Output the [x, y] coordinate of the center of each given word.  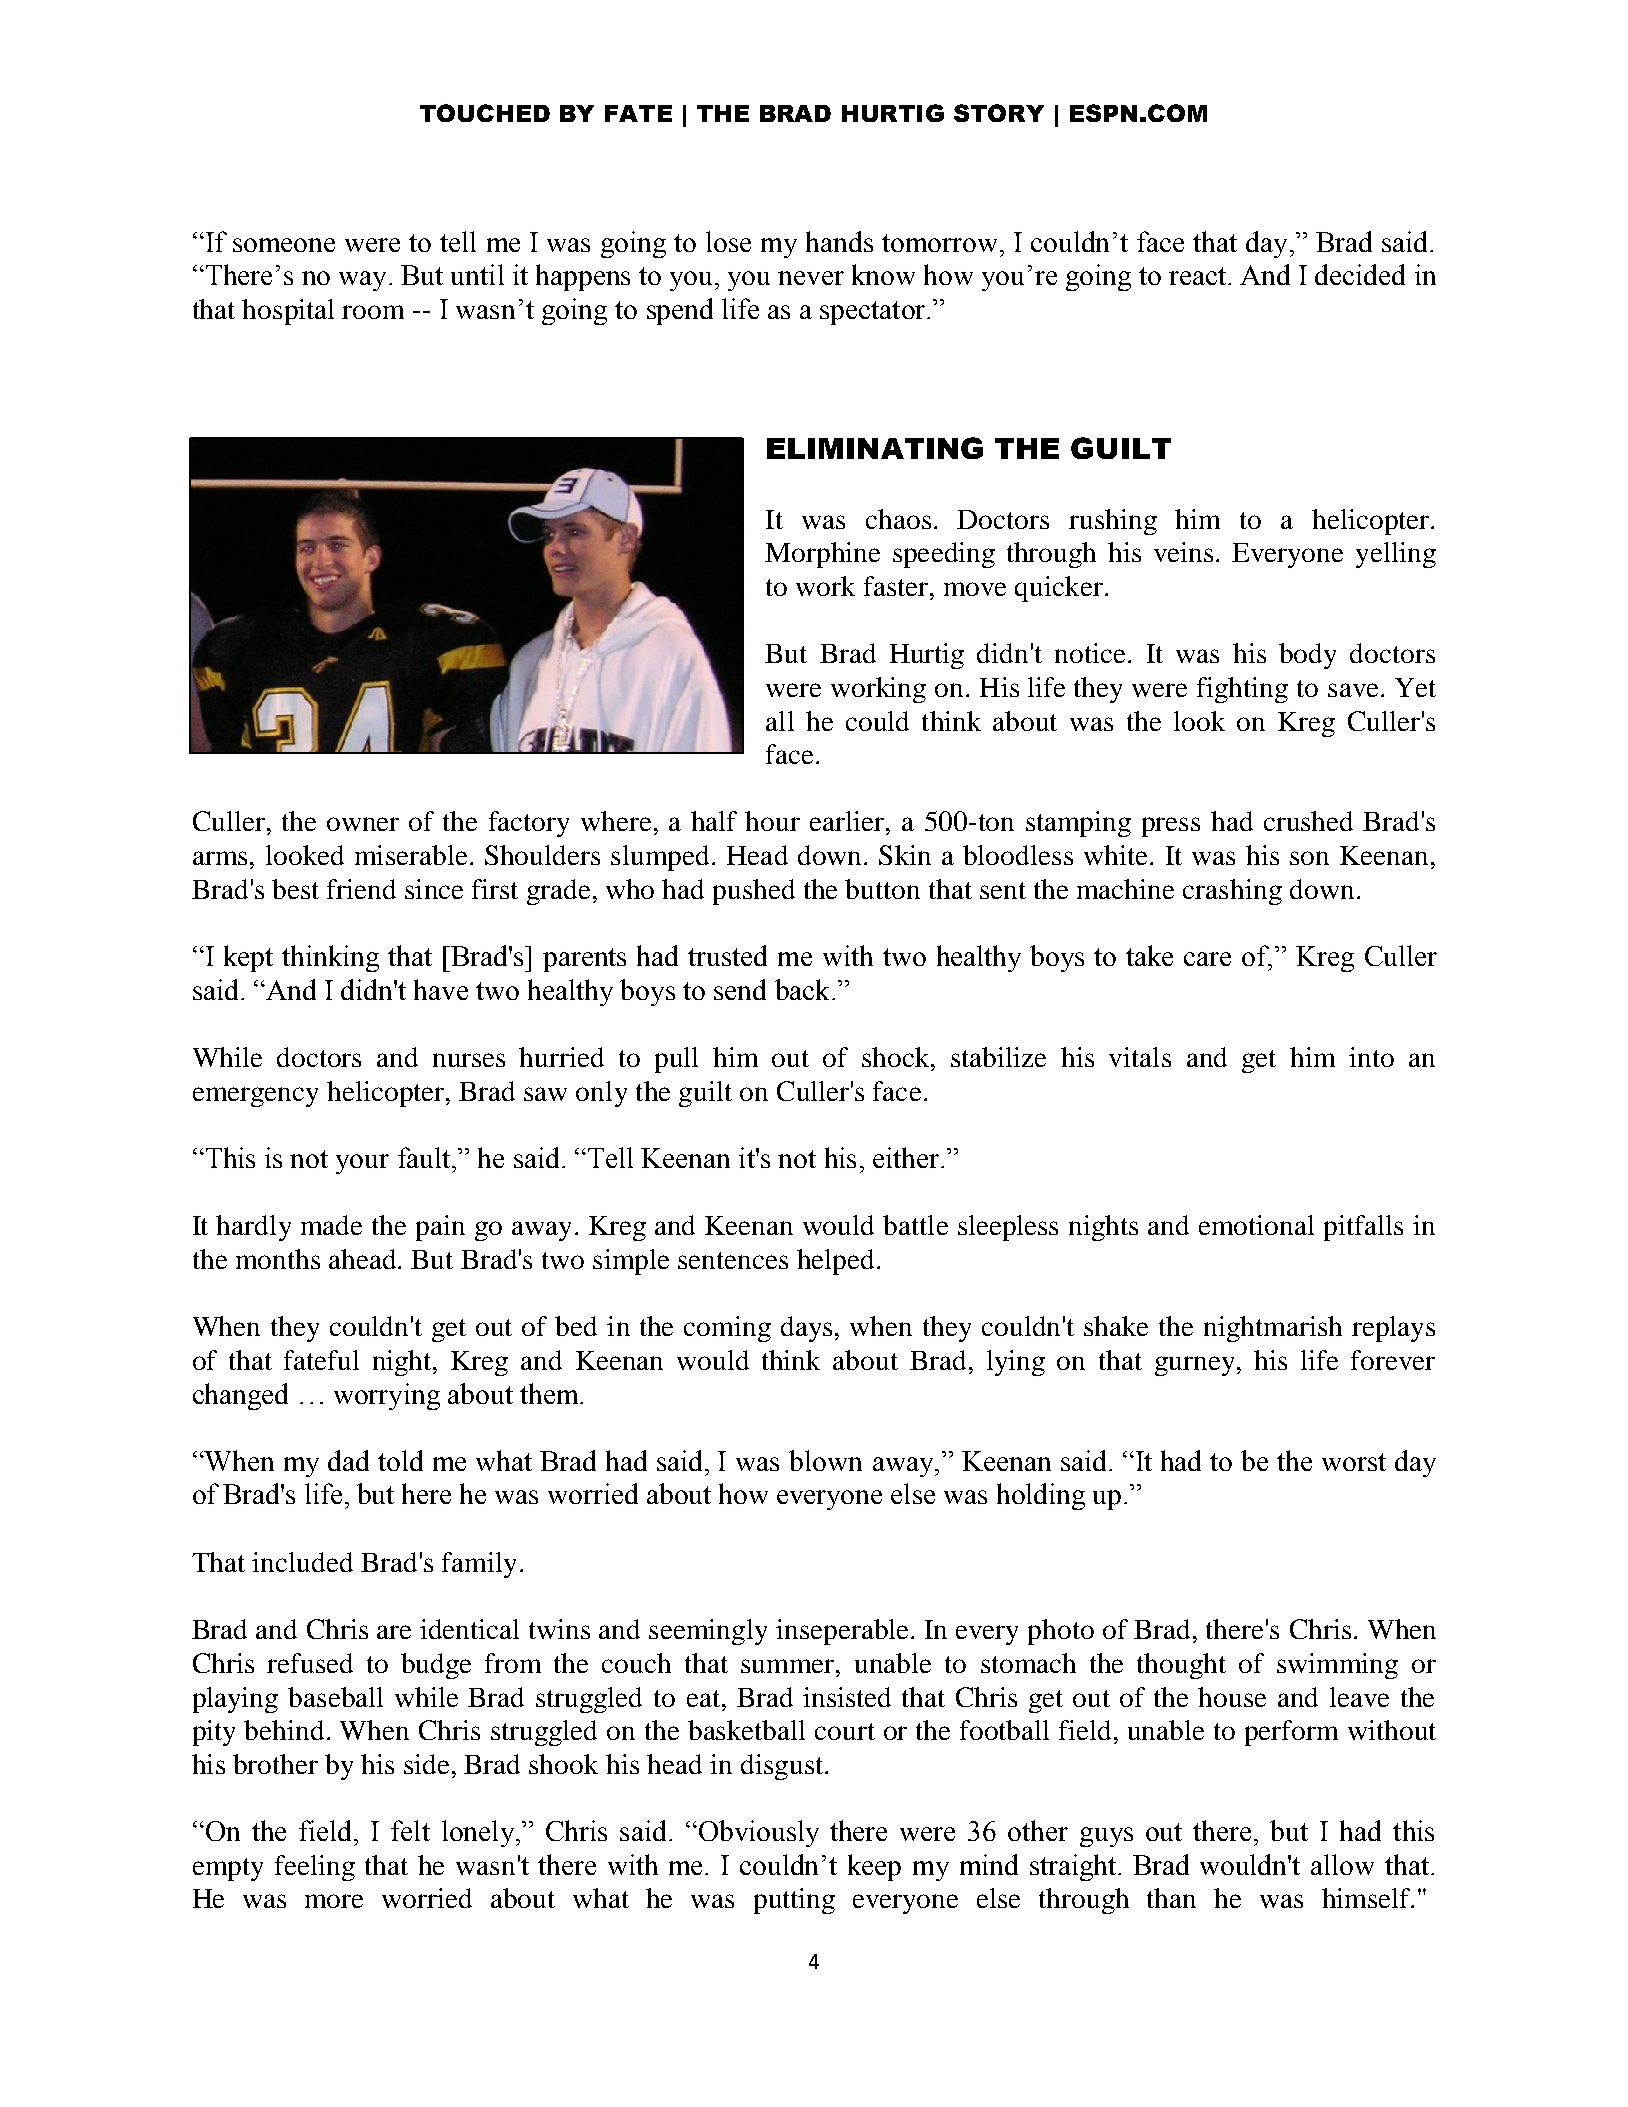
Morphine [822, 555]
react [1197, 276]
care [1207, 959]
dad [348, 1460]
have [441, 989]
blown [825, 1460]
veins [1183, 552]
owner [363, 824]
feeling [315, 1868]
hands [839, 241]
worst [1354, 1462]
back [804, 989]
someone [284, 245]
